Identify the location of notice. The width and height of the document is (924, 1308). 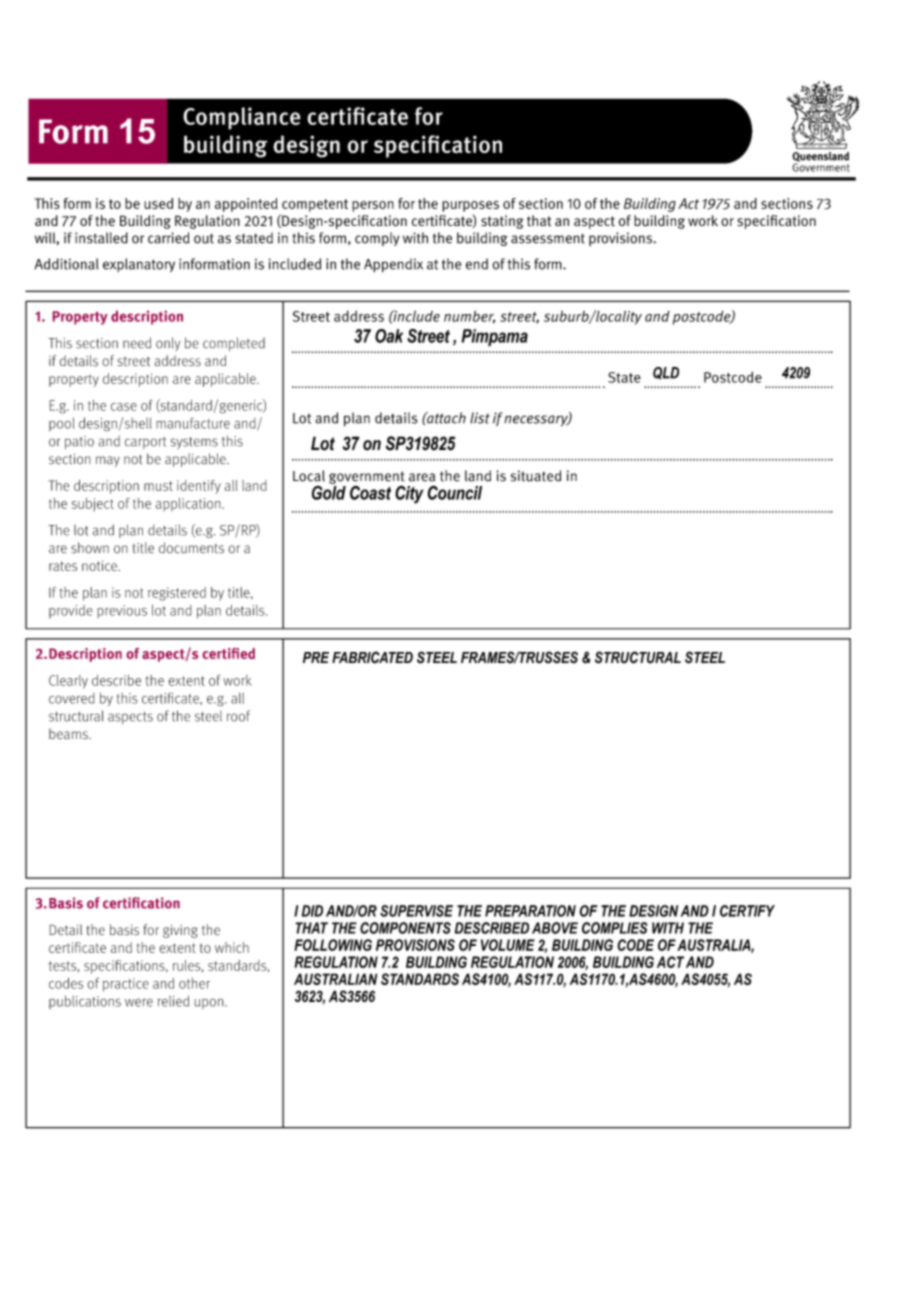
(100, 565).
